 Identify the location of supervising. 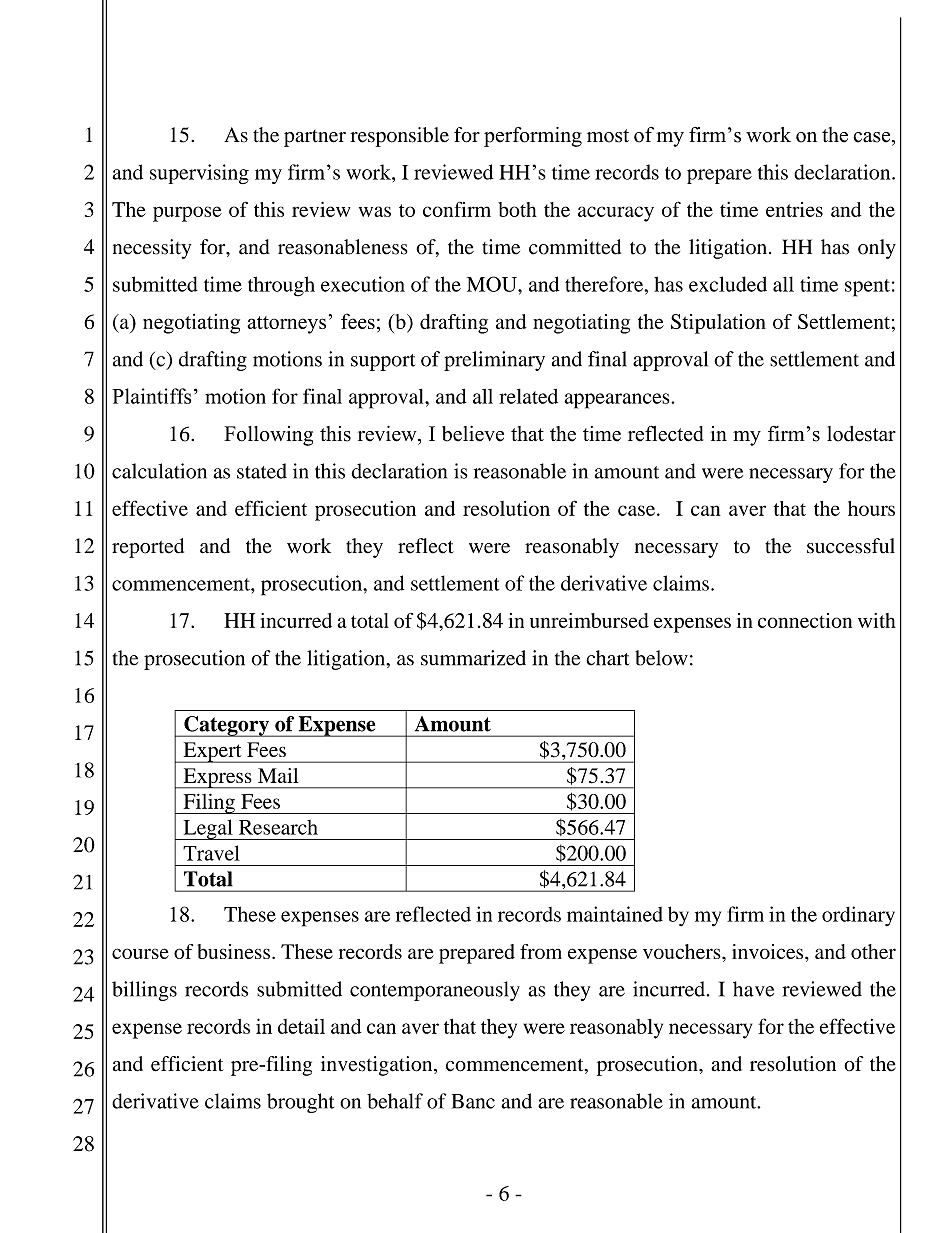
(199, 174).
